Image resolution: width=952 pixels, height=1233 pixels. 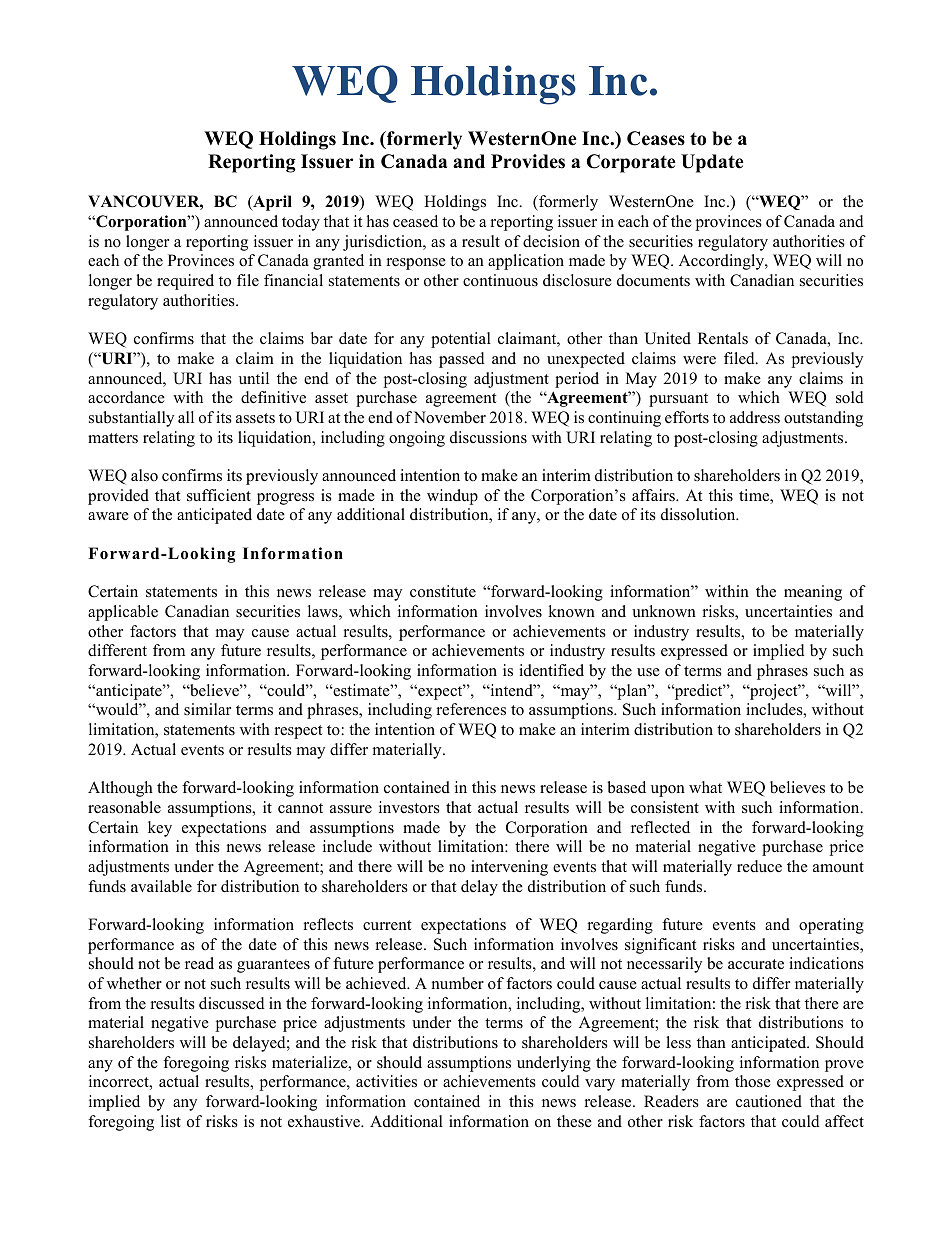 What do you see at coordinates (755, 417) in the page?
I see `address` at bounding box center [755, 417].
